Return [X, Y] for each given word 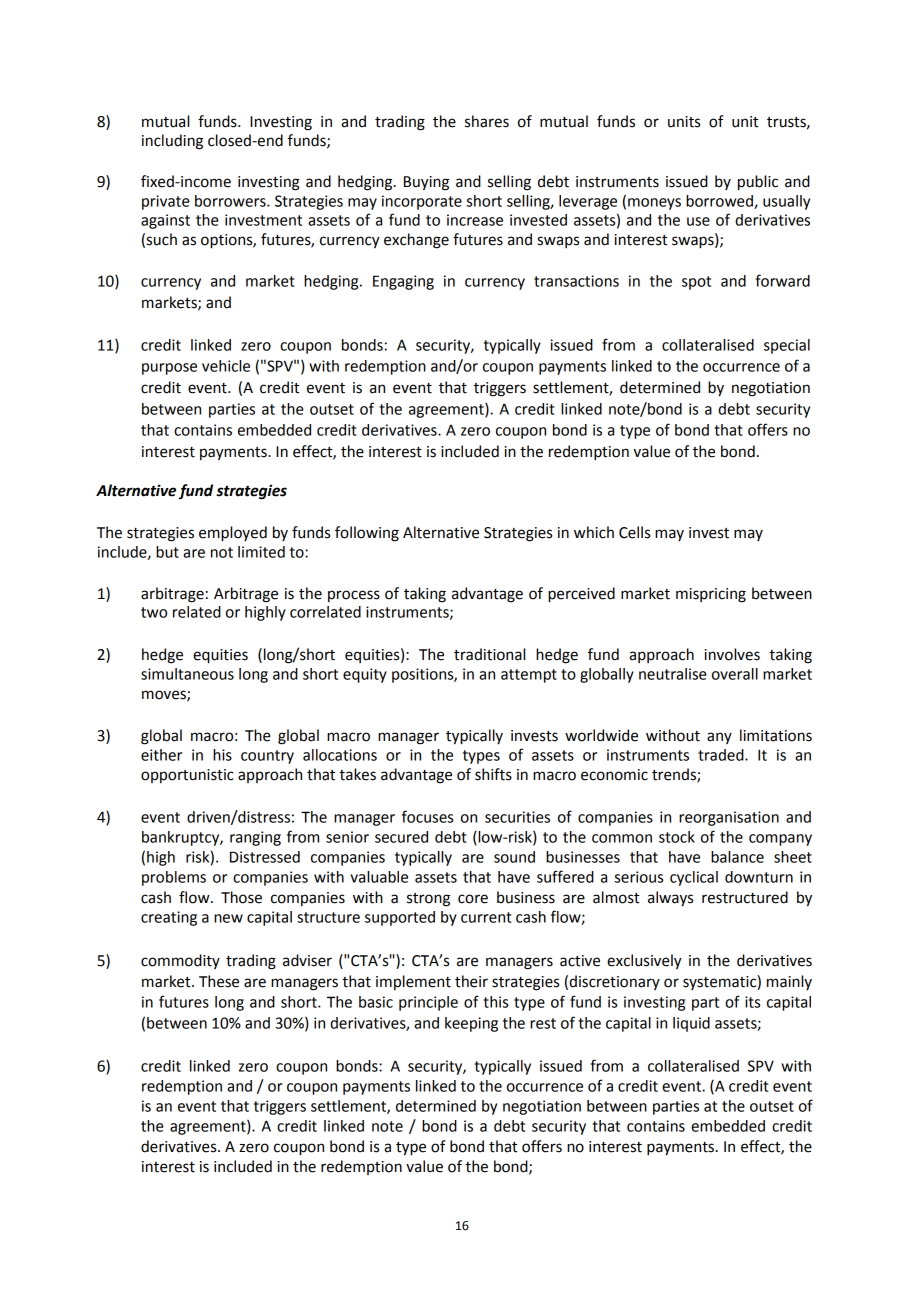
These [219, 981]
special [787, 346]
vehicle [226, 366]
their [471, 981]
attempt [529, 676]
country [267, 757]
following [367, 534]
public [758, 183]
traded [722, 755]
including [172, 142]
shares [487, 121]
